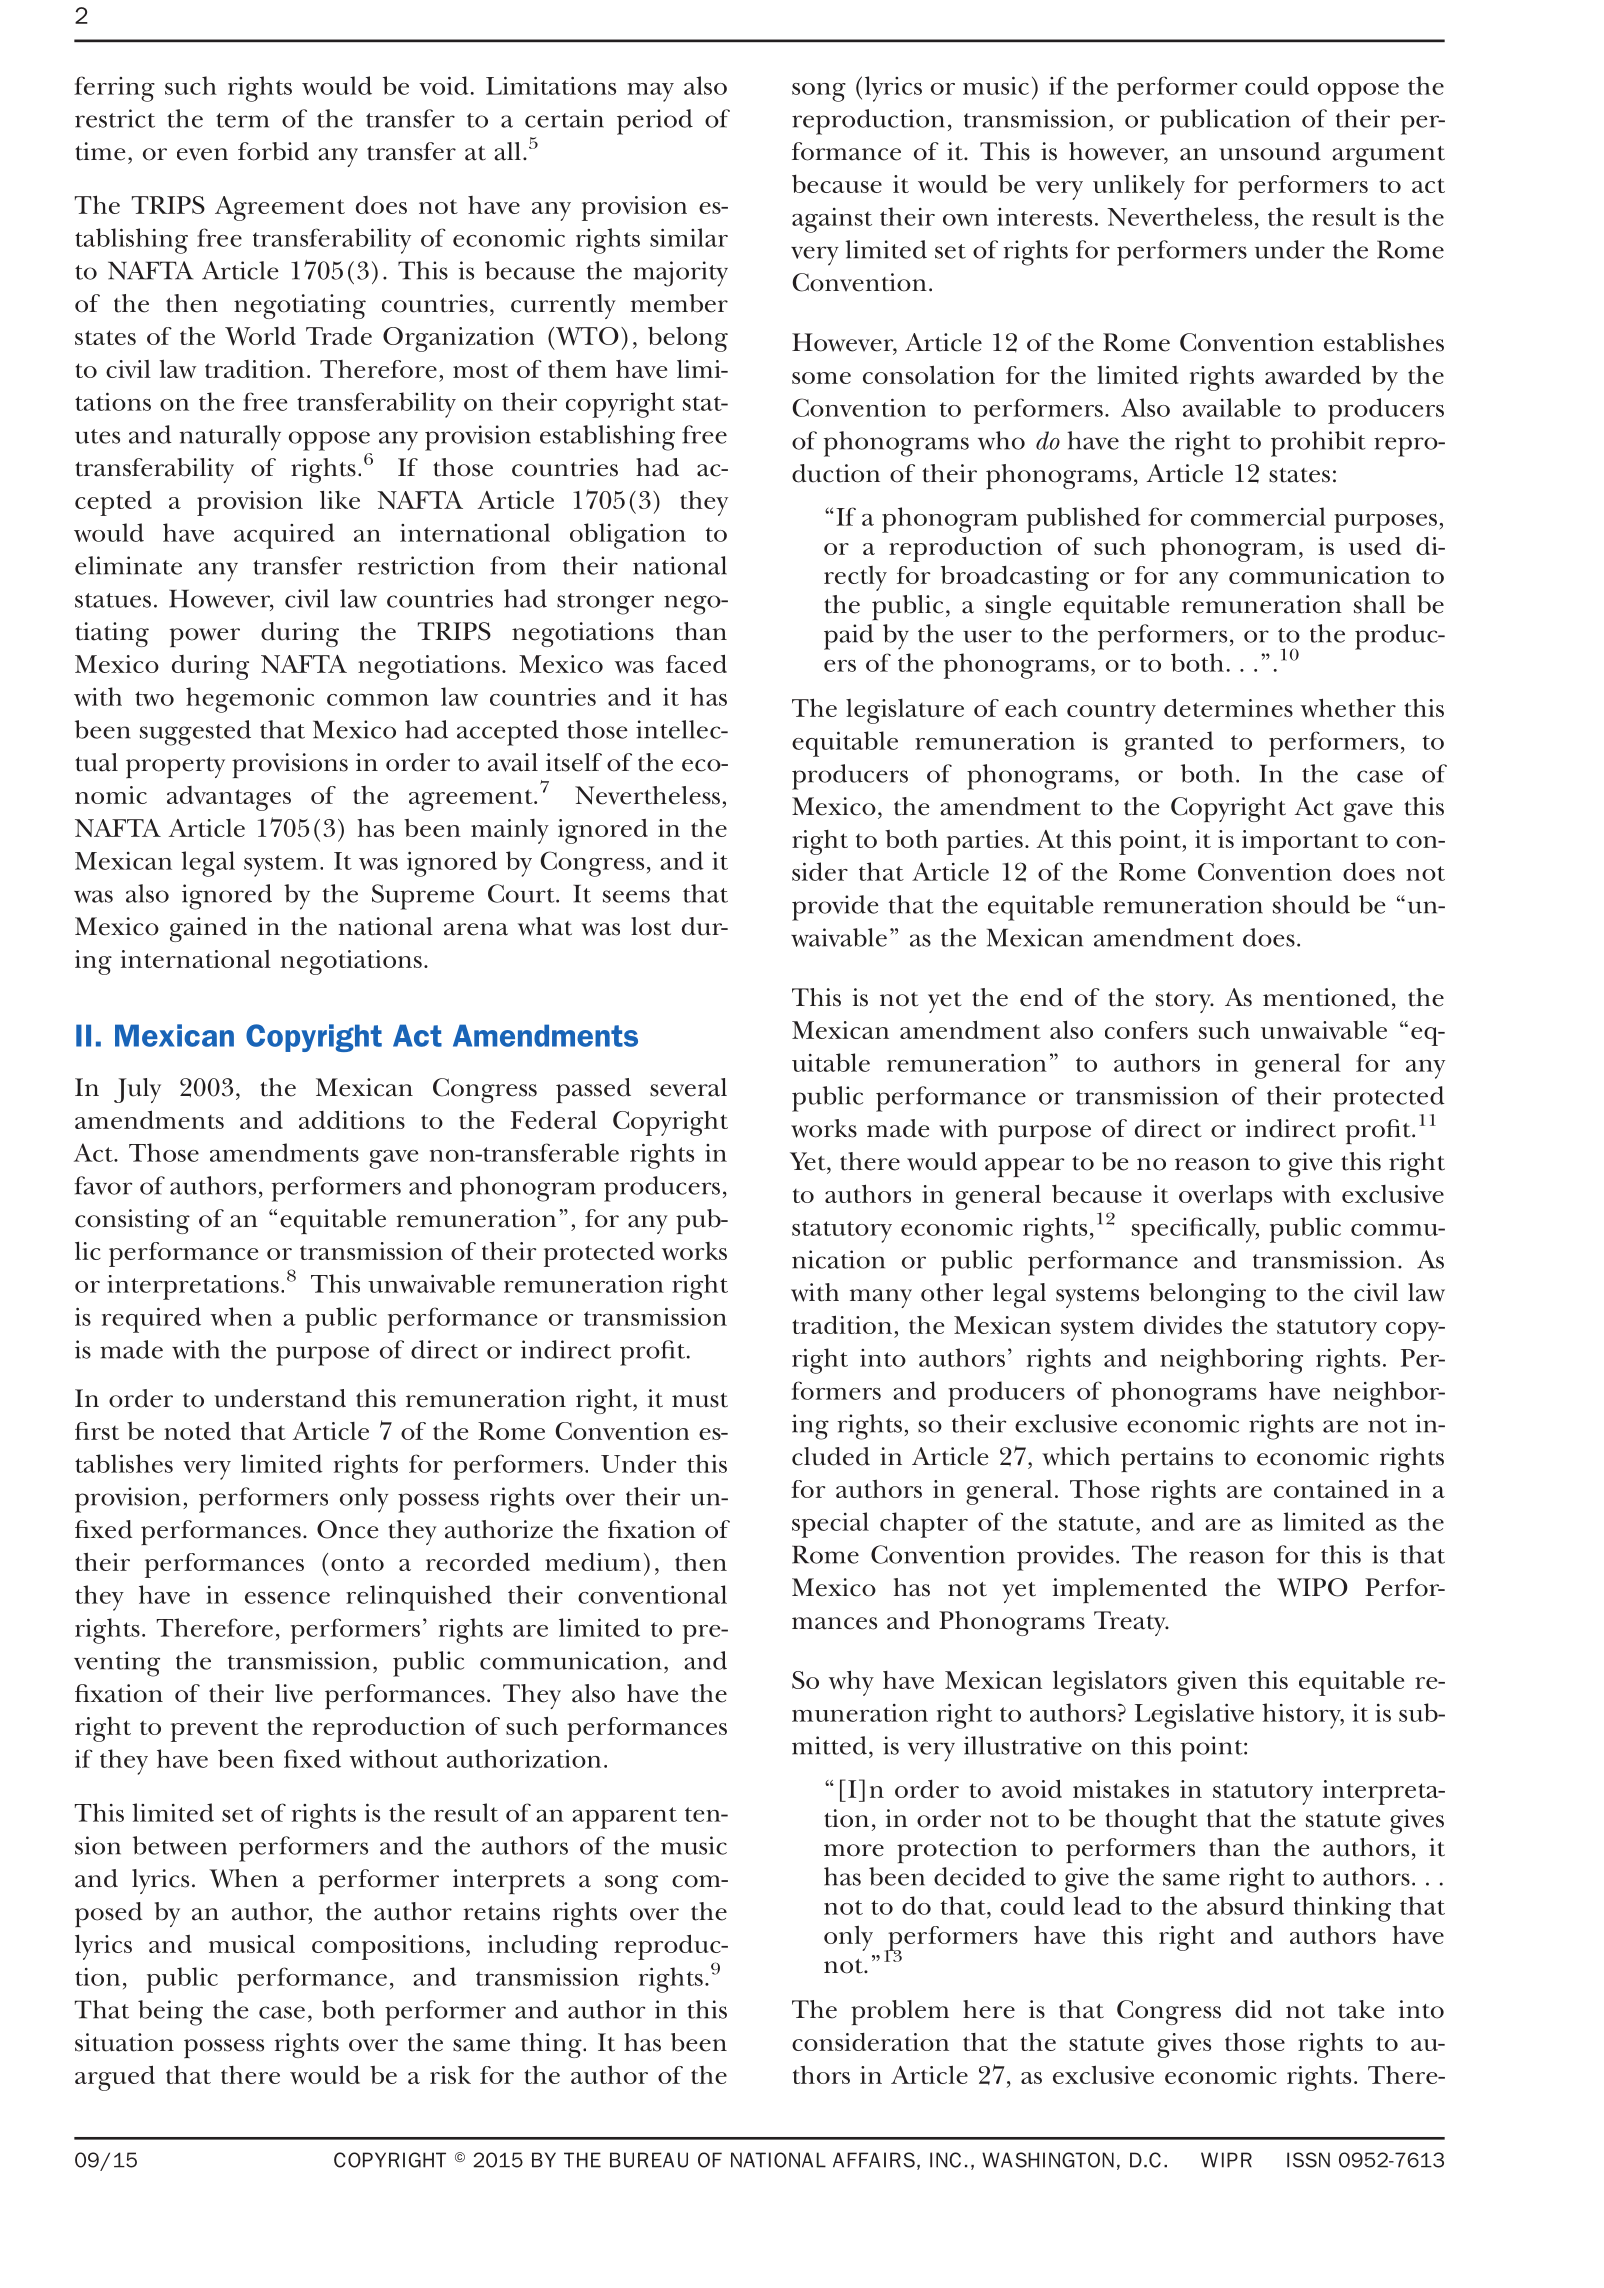 This screenshot has height=2288, width=1604. I want to click on confers, so click(1146, 1030).
